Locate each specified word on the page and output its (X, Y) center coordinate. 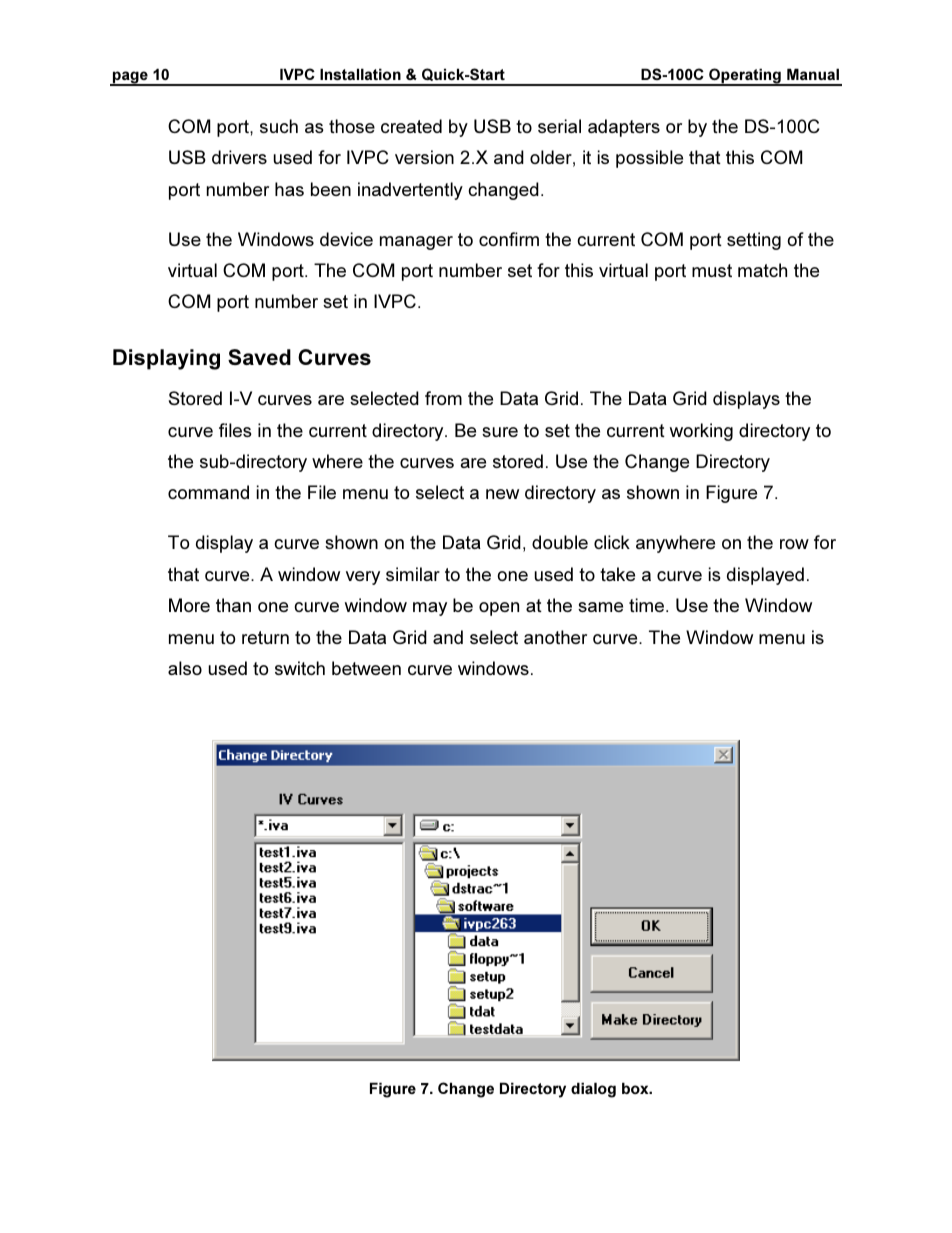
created (411, 126)
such (279, 126)
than (233, 605)
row (794, 544)
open (499, 609)
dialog (593, 1090)
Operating (745, 77)
